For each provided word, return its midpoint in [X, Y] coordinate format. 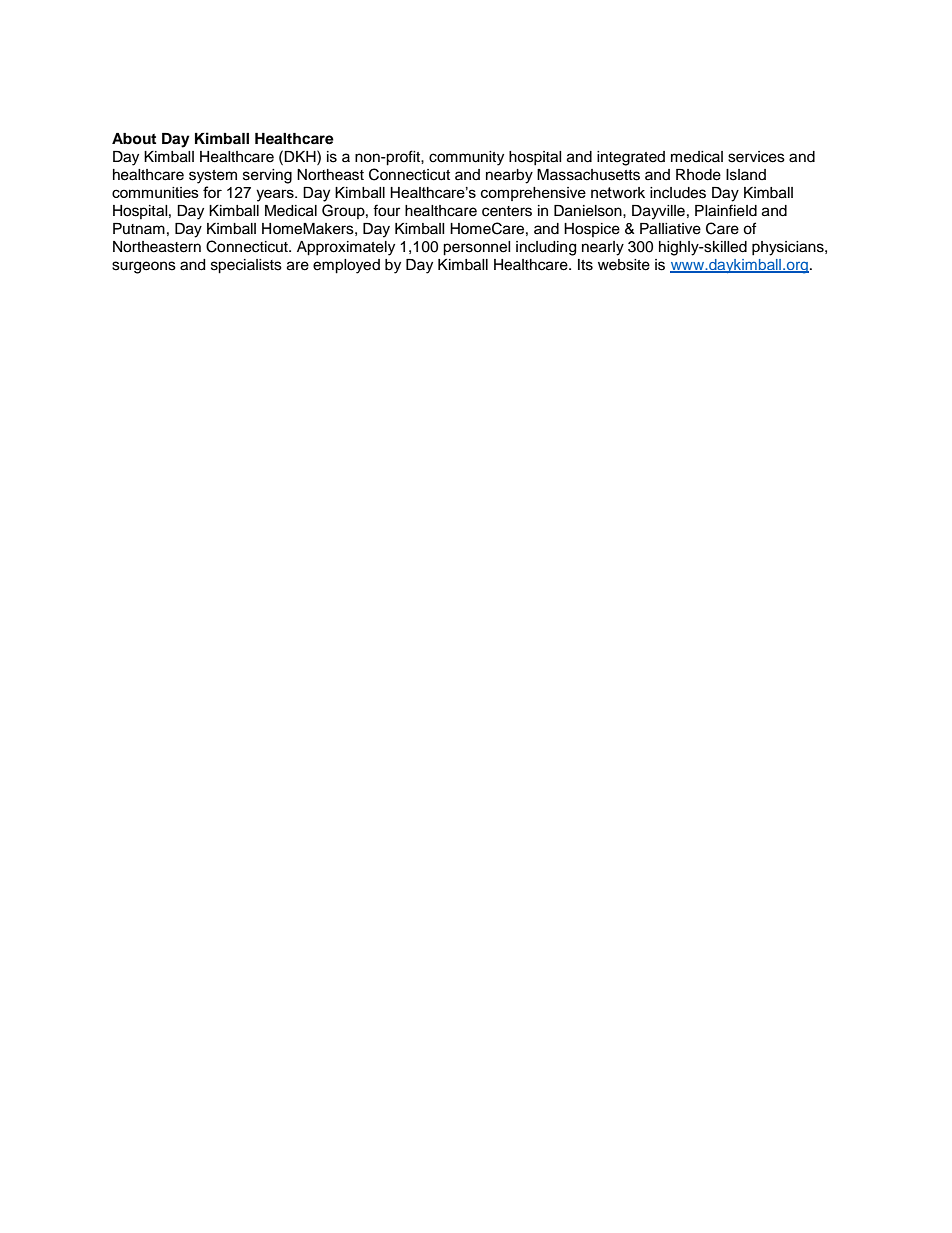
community [466, 158]
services [756, 157]
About [134, 138]
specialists [246, 266]
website [624, 265]
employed [346, 266]
